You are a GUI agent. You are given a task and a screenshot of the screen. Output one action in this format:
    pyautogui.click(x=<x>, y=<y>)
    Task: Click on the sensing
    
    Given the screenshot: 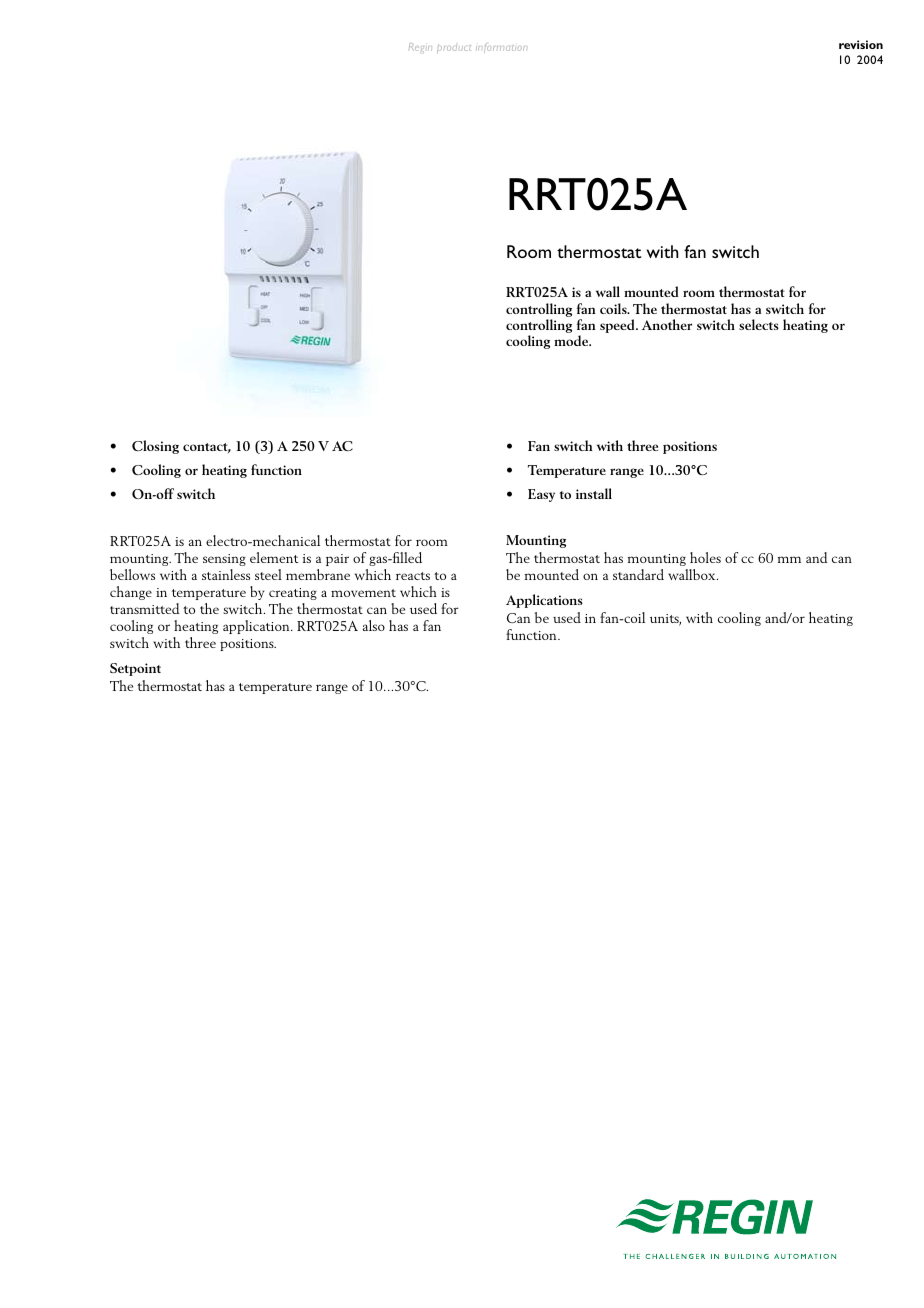 What is the action you would take?
    pyautogui.click(x=224, y=560)
